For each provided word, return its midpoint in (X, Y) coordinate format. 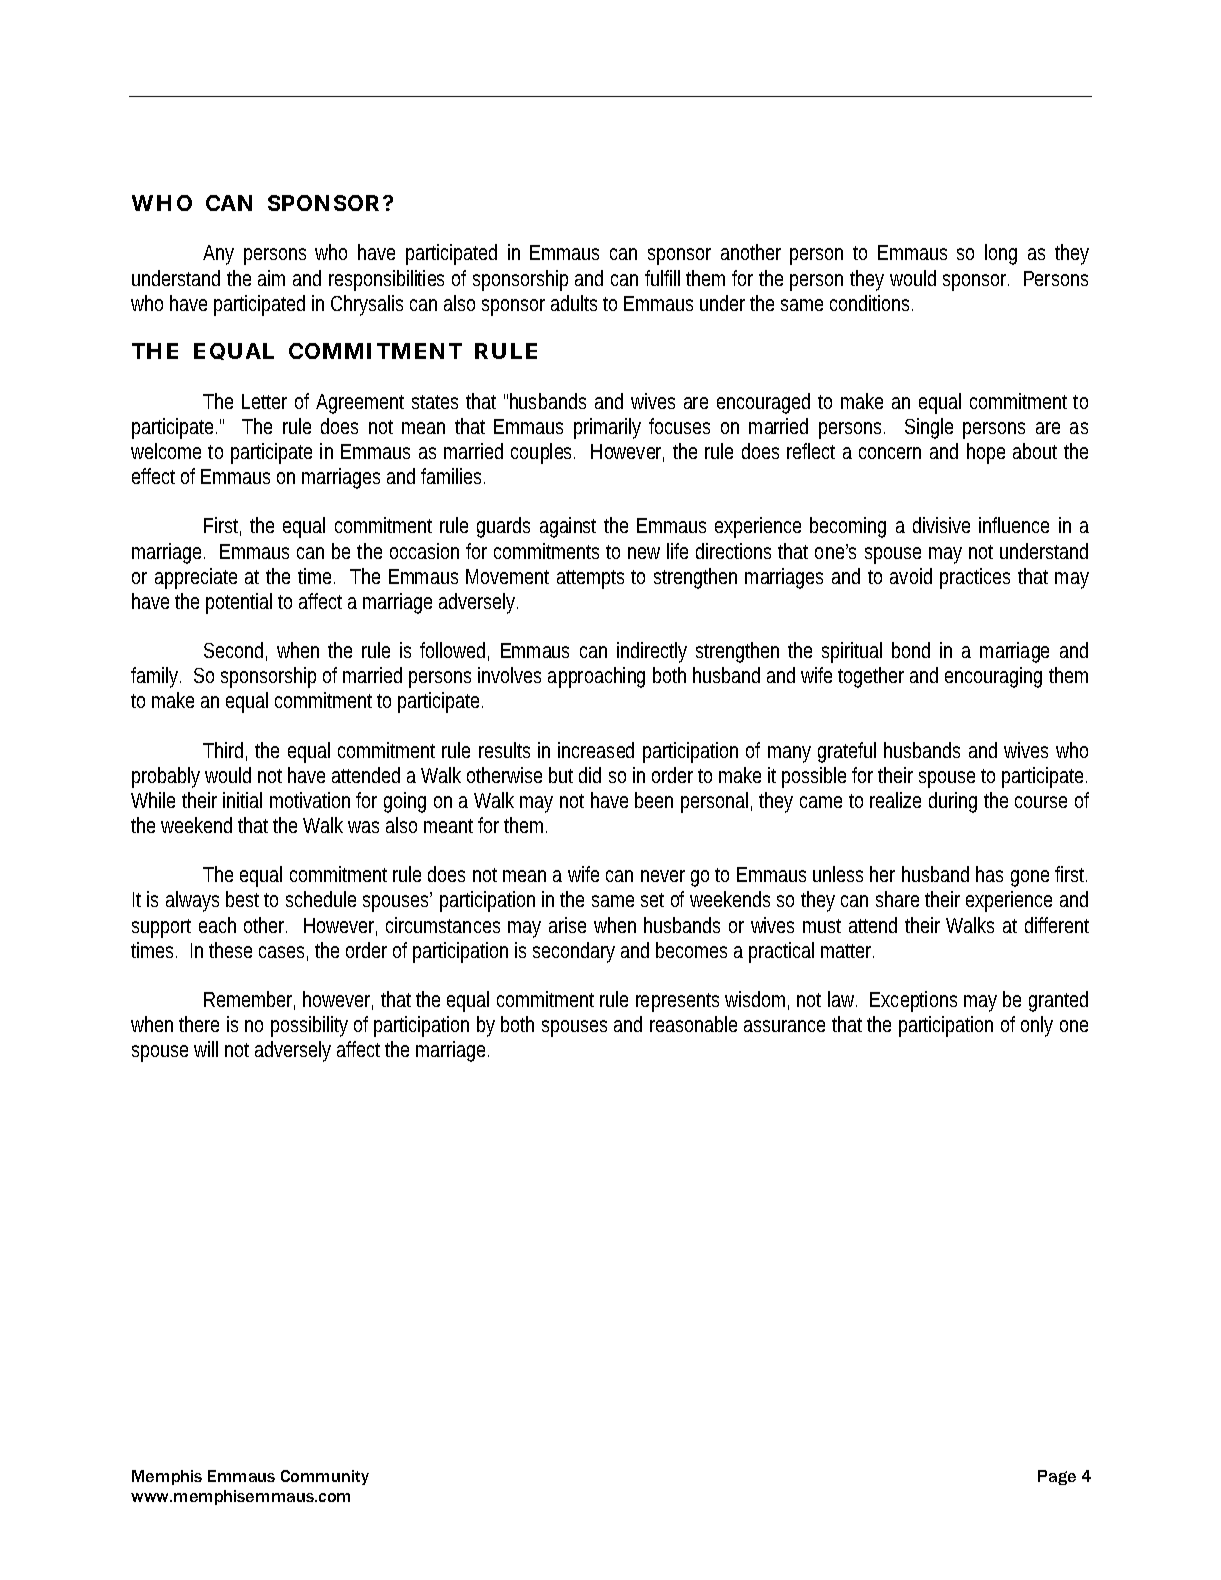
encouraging (993, 677)
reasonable (693, 1024)
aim (271, 278)
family (156, 677)
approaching (596, 677)
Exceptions (913, 1001)
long (1001, 254)
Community (325, 1477)
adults (574, 303)
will (206, 1049)
